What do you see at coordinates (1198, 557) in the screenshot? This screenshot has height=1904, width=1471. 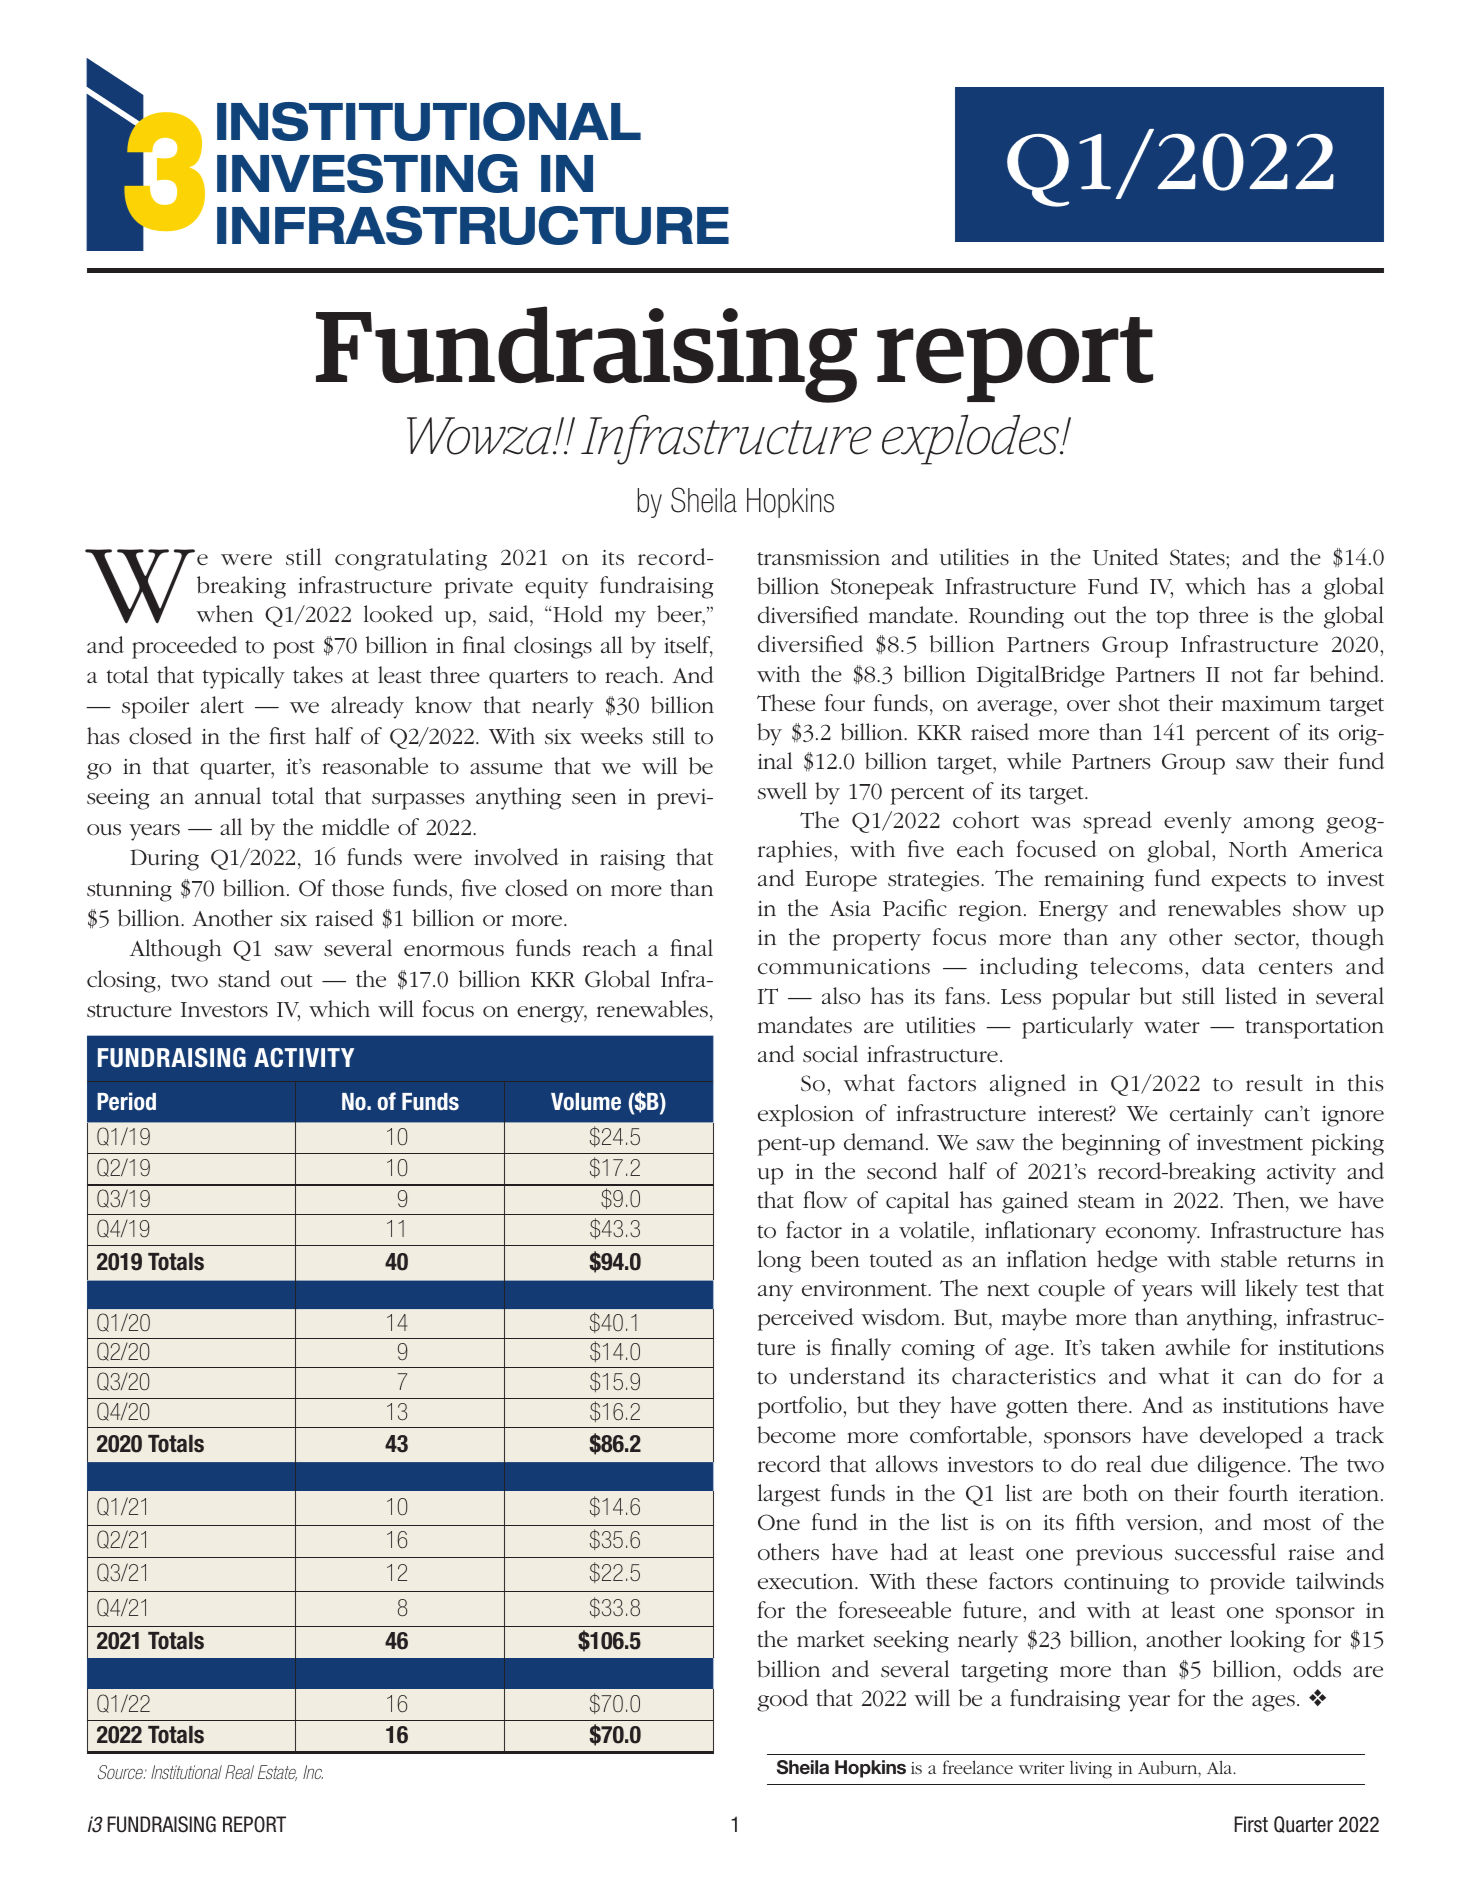 I see `States` at bounding box center [1198, 557].
